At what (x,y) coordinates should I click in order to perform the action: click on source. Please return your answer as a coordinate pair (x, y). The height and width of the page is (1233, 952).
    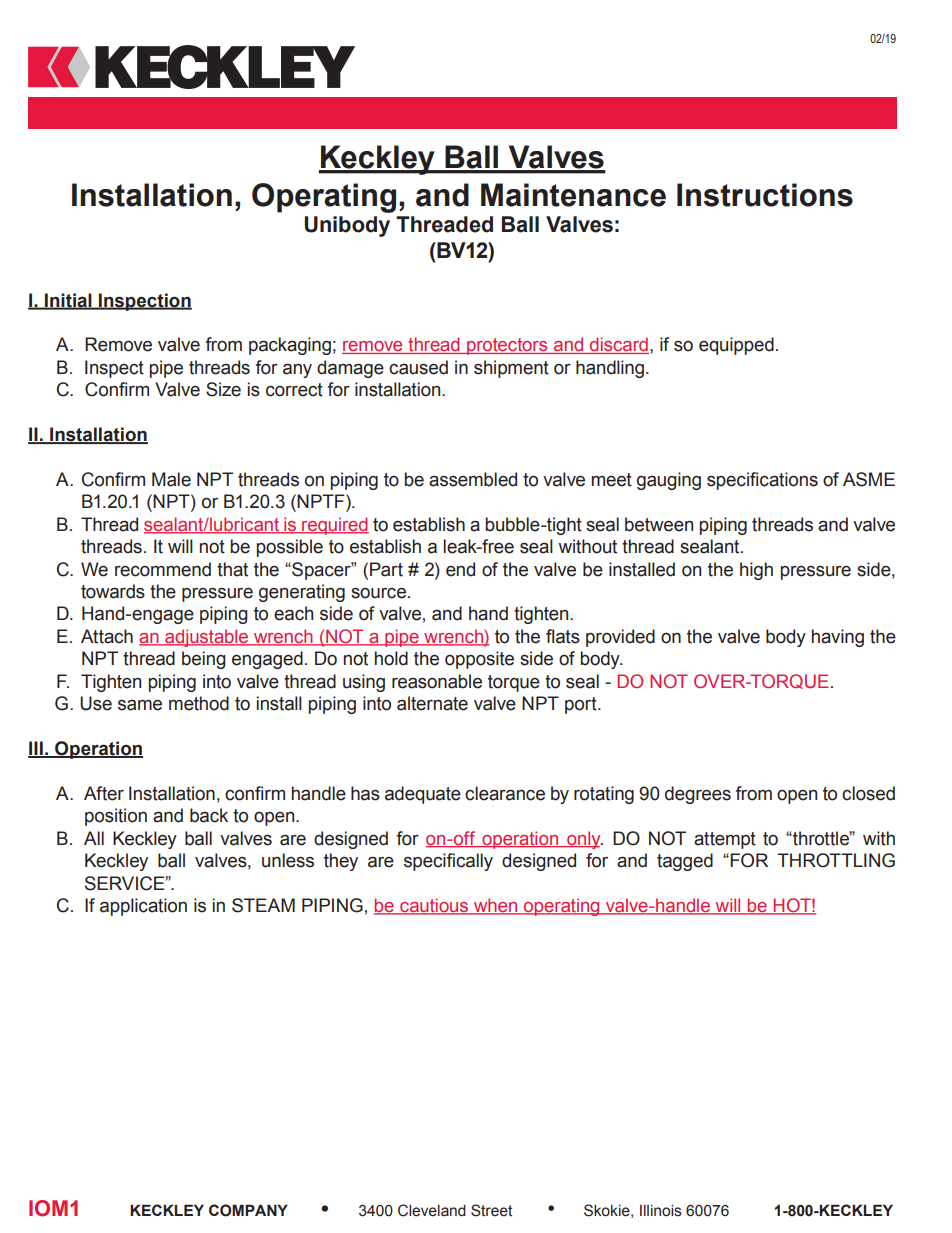
    Looking at the image, I should click on (380, 593).
